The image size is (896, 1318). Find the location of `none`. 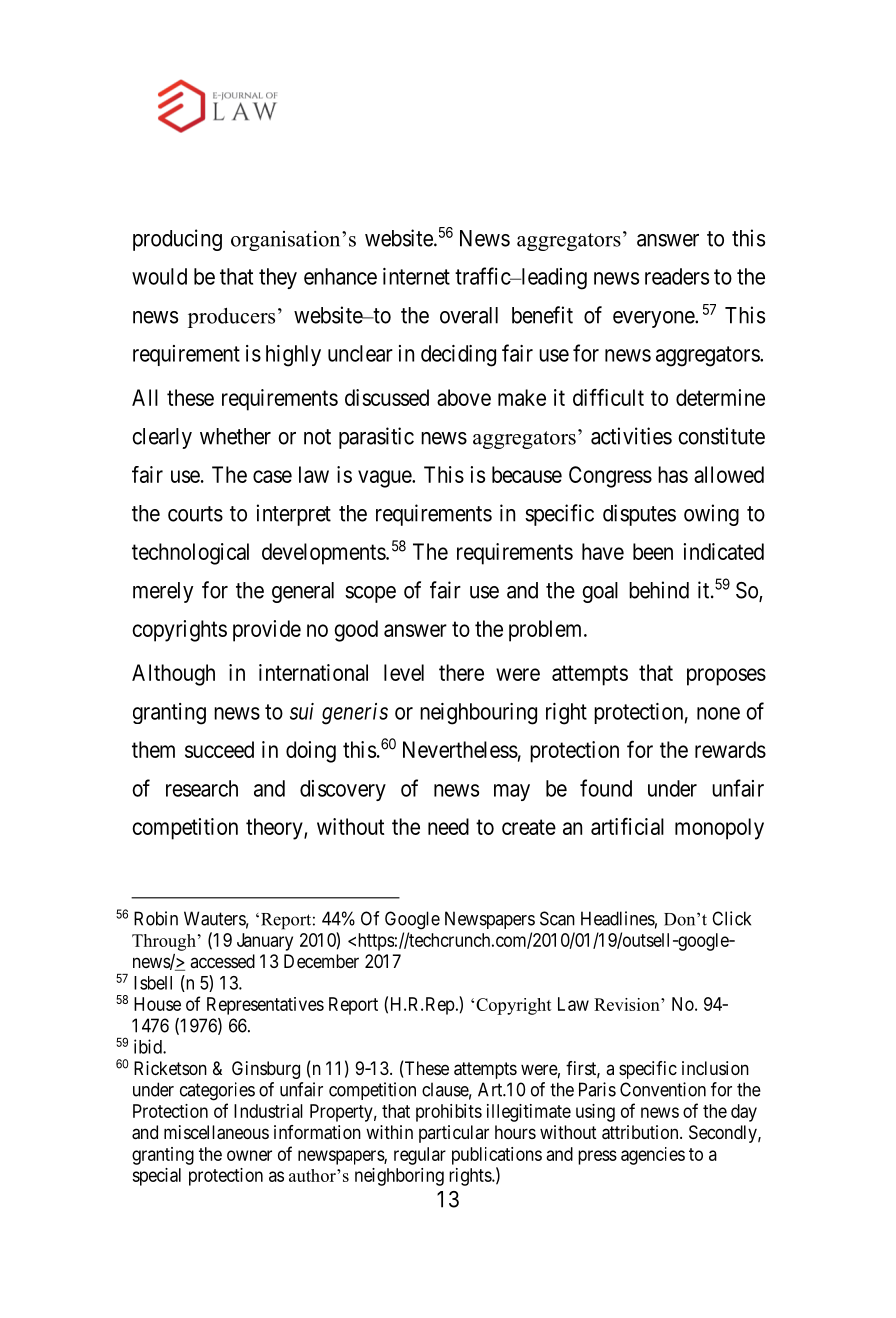

none is located at coordinates (718, 713).
